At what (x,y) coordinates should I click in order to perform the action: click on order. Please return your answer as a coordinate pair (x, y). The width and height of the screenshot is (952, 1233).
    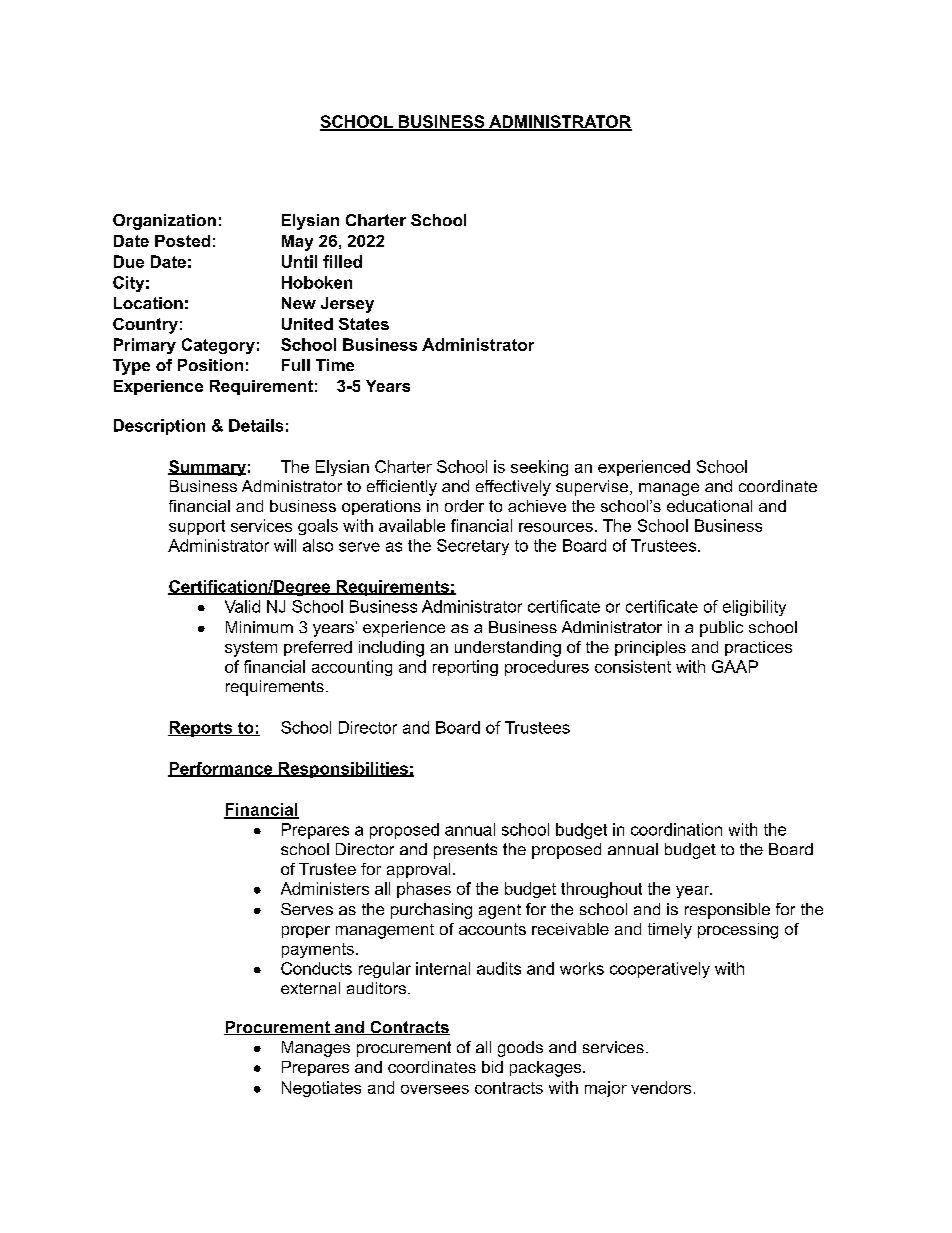
    Looking at the image, I should click on (464, 506).
